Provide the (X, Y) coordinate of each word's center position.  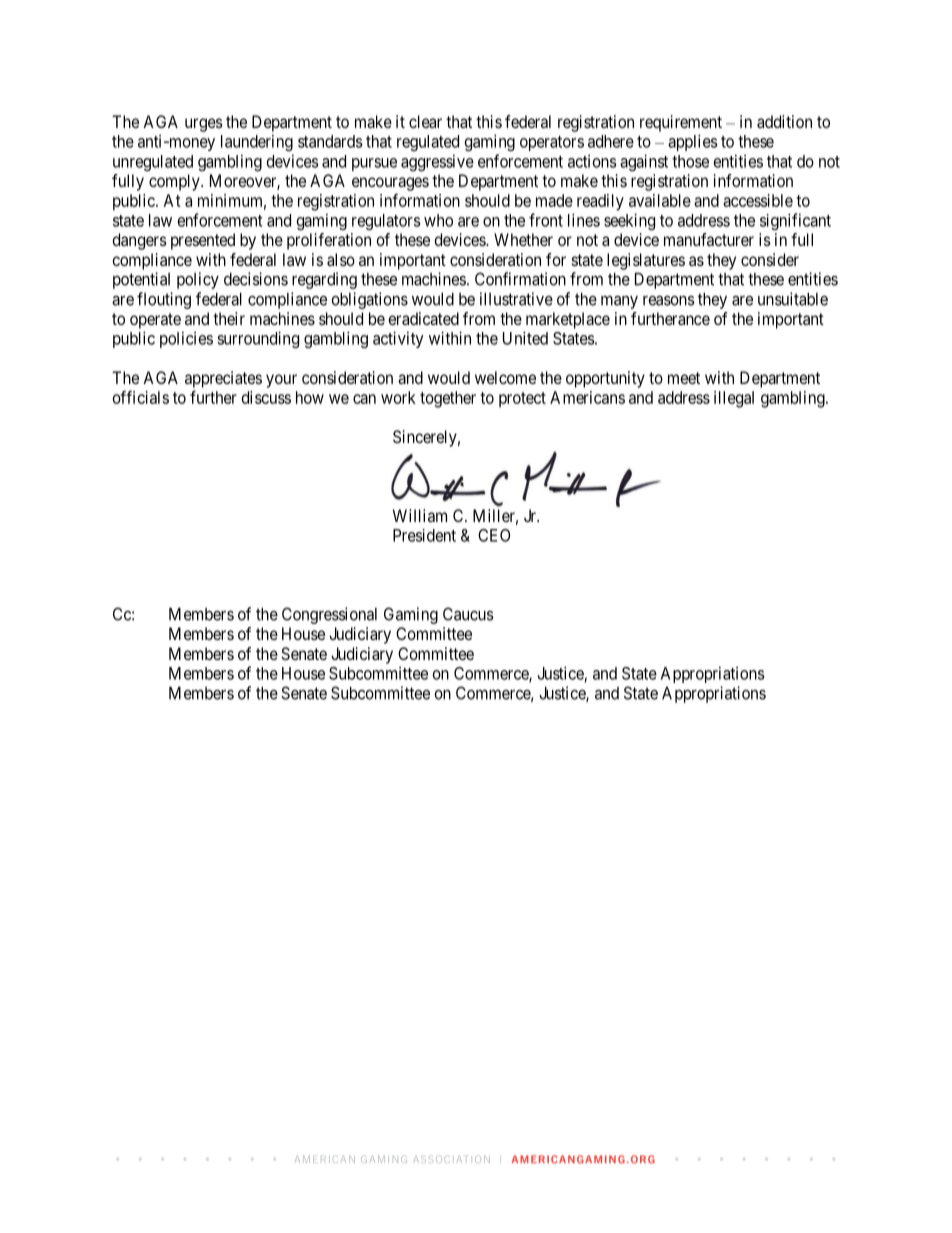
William (420, 515)
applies (693, 142)
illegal (734, 399)
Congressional (329, 615)
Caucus (468, 614)
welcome (505, 377)
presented (203, 241)
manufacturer (709, 239)
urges (204, 125)
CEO (494, 535)
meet (684, 378)
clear (425, 121)
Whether (523, 239)
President (424, 535)
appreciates (223, 379)
